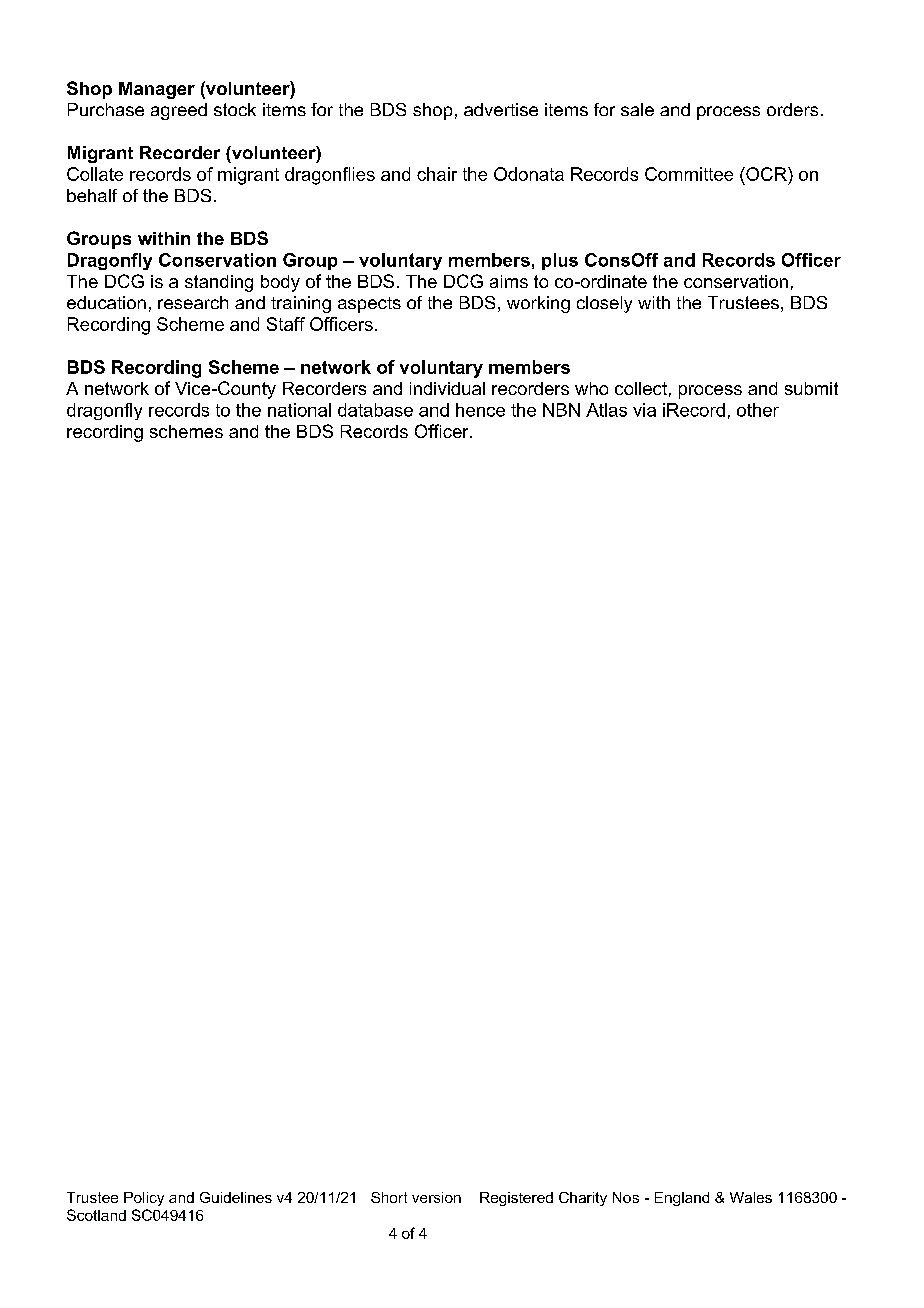 This document has height=1308, width=924. What do you see at coordinates (144, 1199) in the document?
I see `Policy` at bounding box center [144, 1199].
